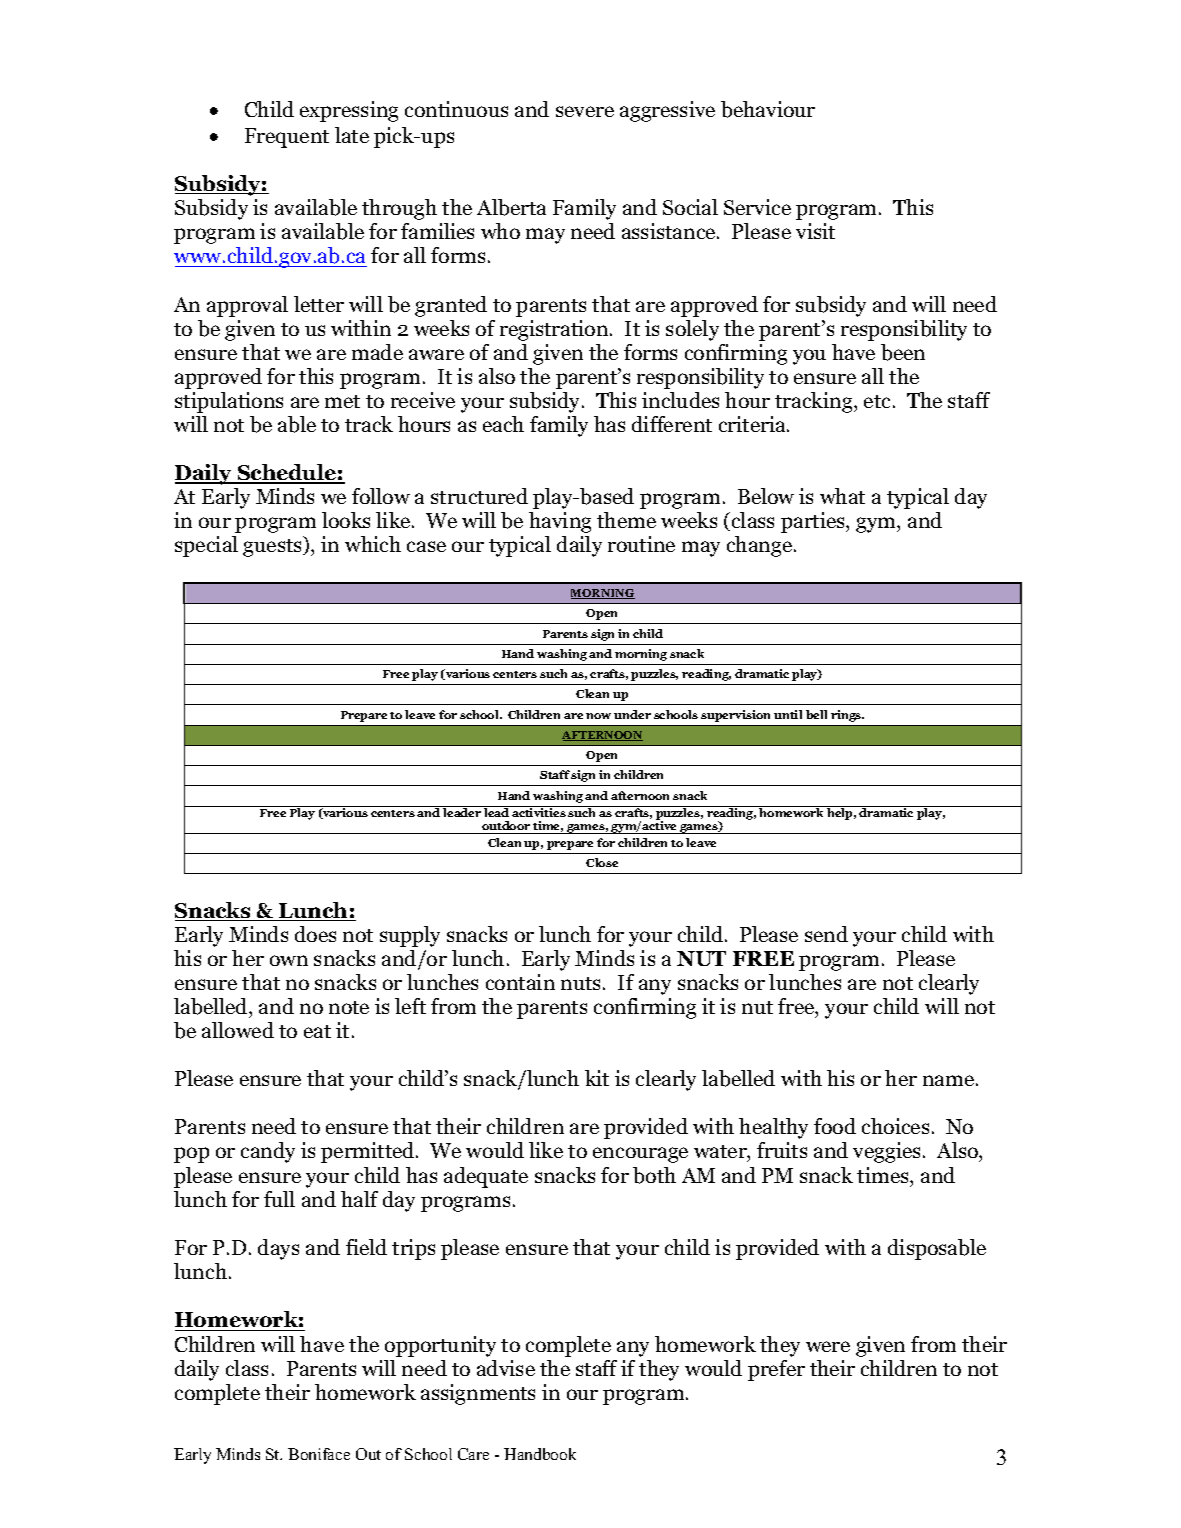  Describe the element at coordinates (768, 109) in the document. I see `behaviour` at that location.
